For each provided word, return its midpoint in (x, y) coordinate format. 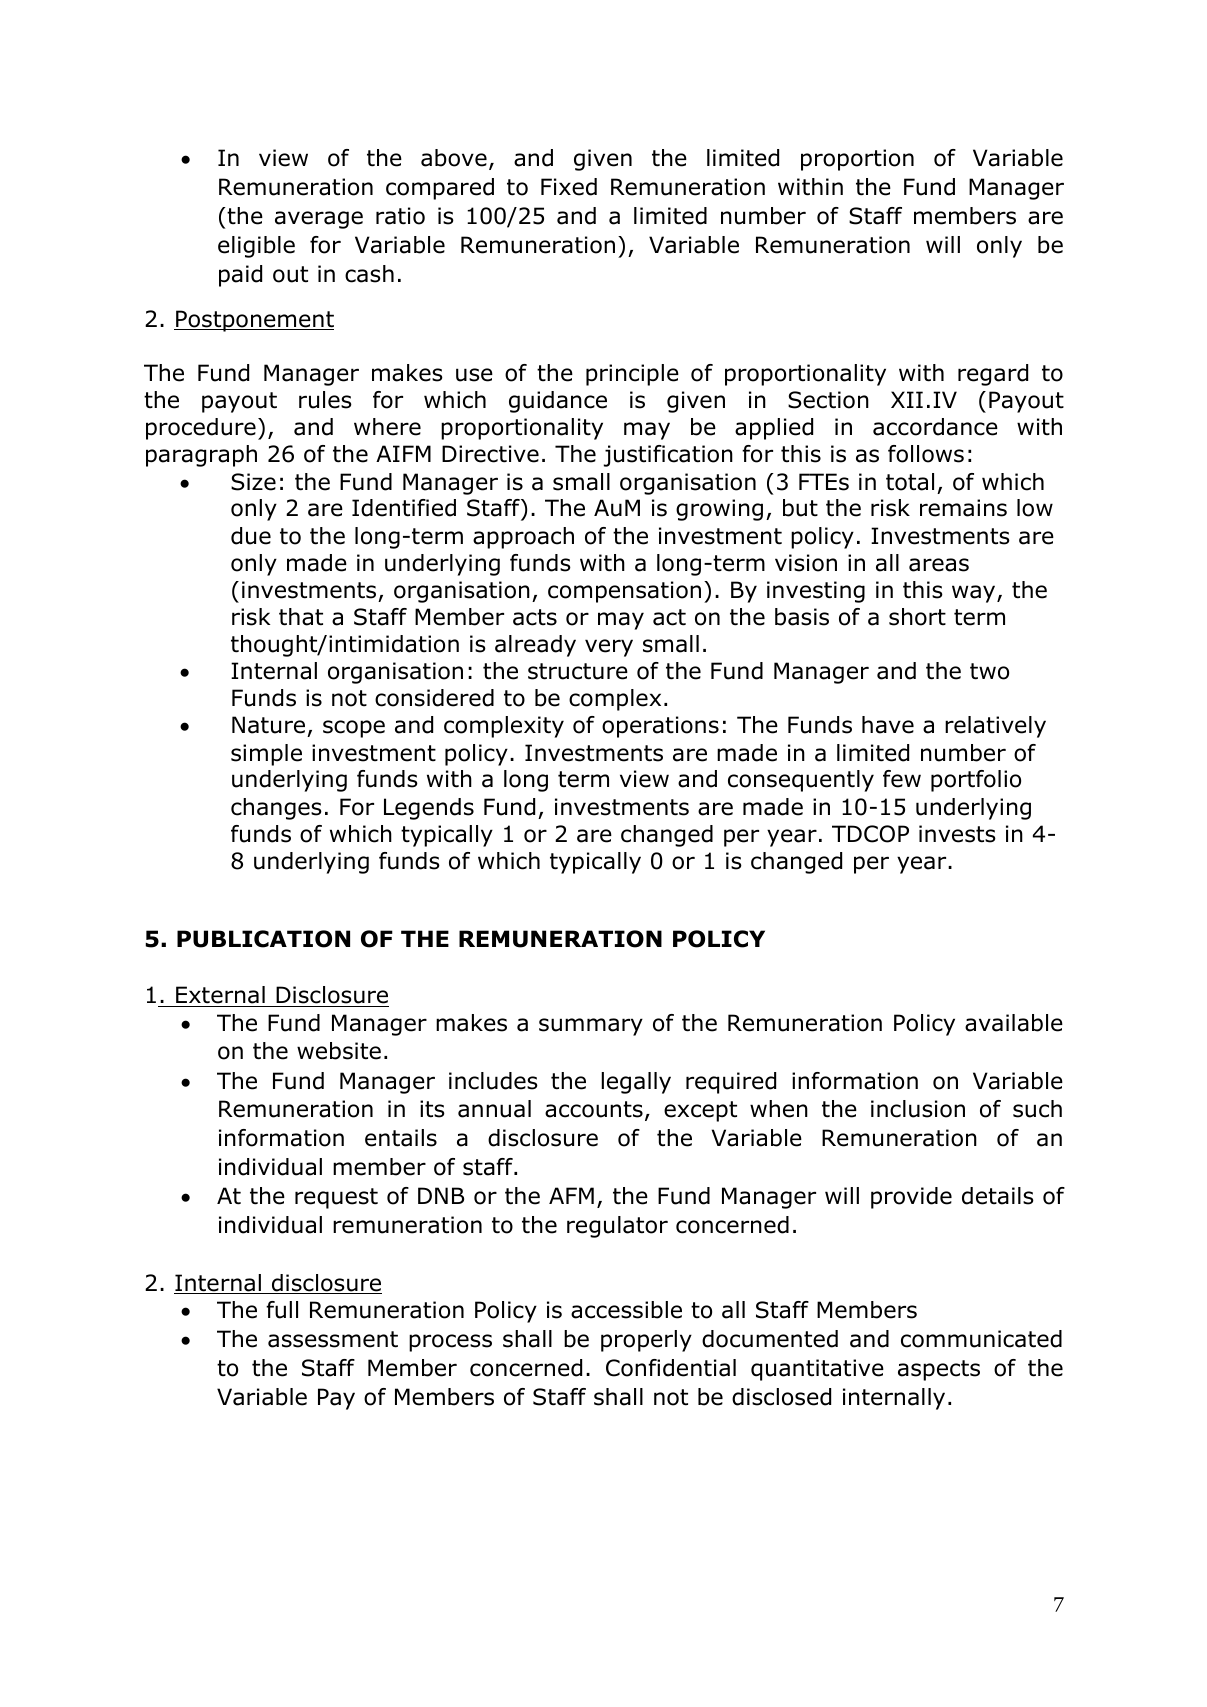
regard (993, 375)
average (319, 220)
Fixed (569, 187)
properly (646, 1341)
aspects (939, 1370)
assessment (333, 1339)
